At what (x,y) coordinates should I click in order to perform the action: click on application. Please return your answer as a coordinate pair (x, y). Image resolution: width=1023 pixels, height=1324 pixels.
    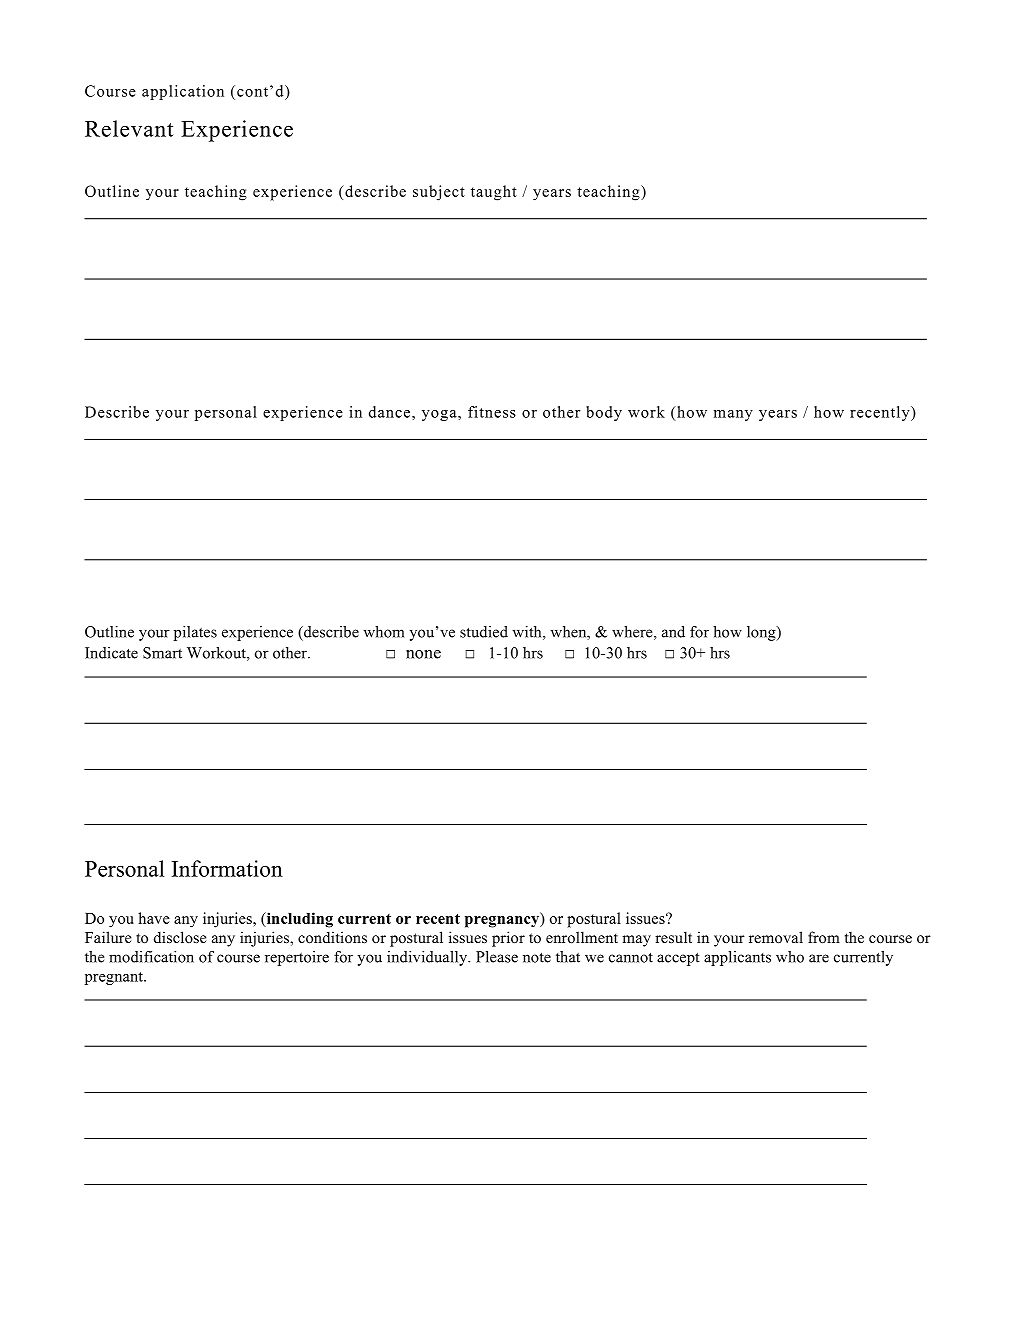
    Looking at the image, I should click on (183, 92).
